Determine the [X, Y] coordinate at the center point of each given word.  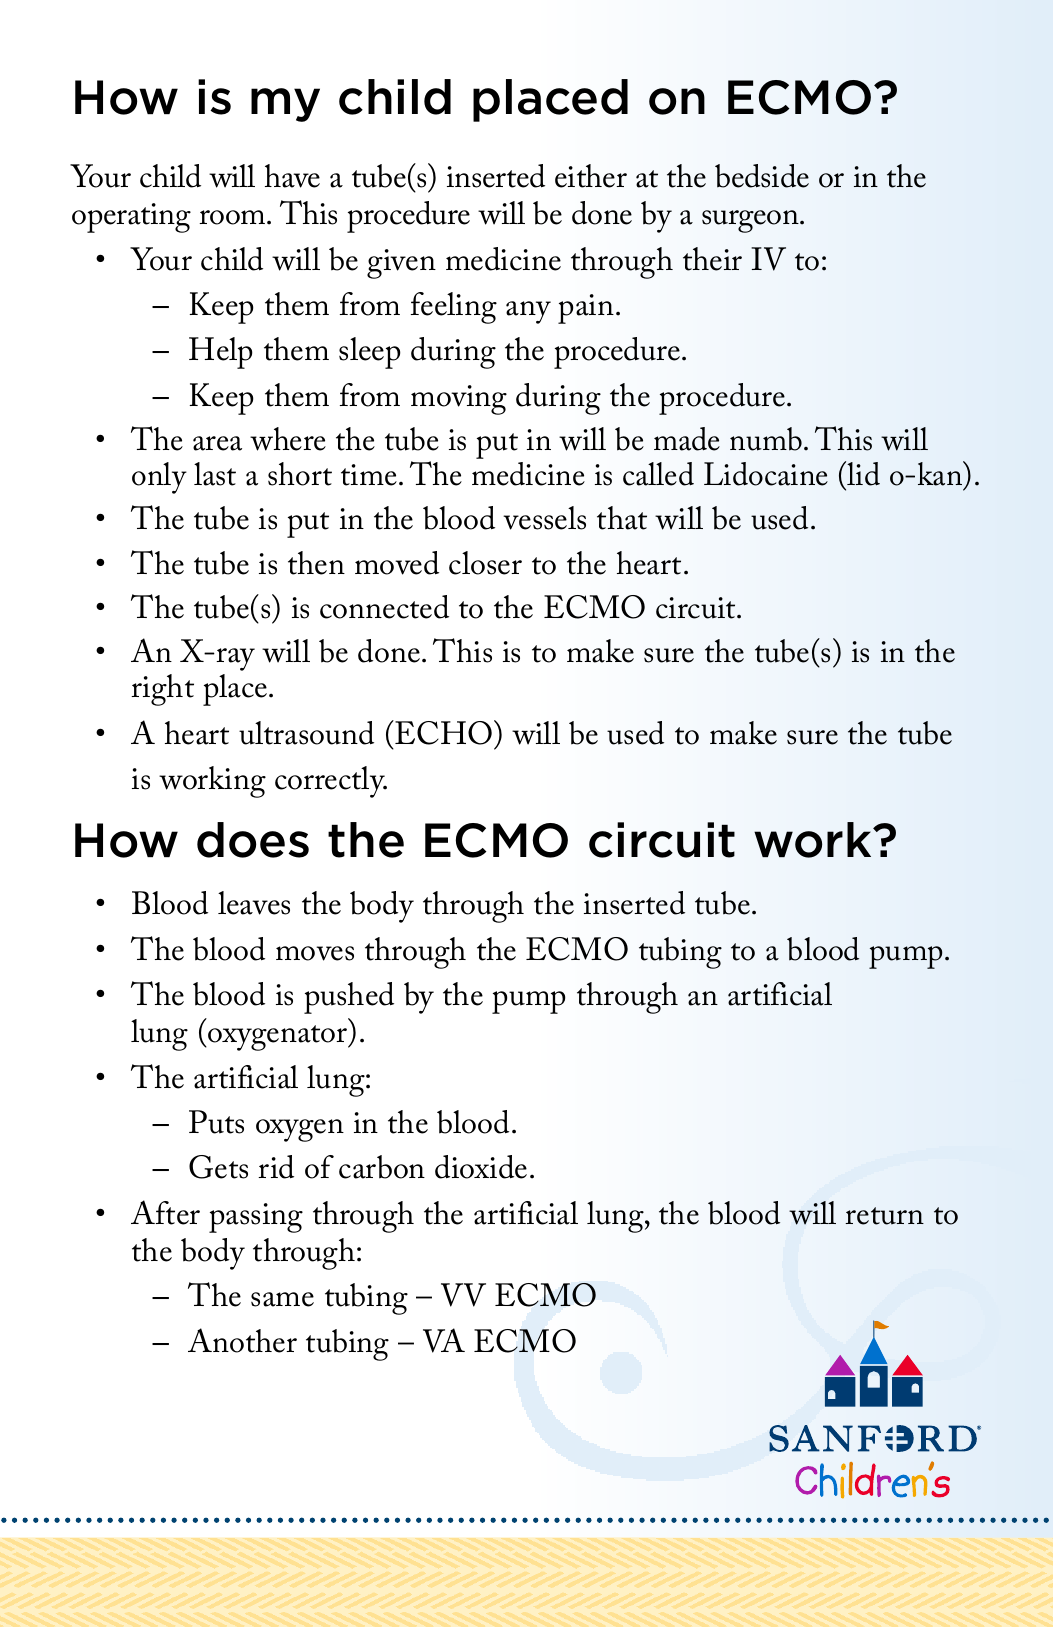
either [591, 176]
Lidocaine [766, 474]
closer [485, 563]
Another [242, 1340]
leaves [254, 903]
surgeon [751, 221]
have [292, 176]
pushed [349, 998]
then [316, 563]
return [884, 1216]
